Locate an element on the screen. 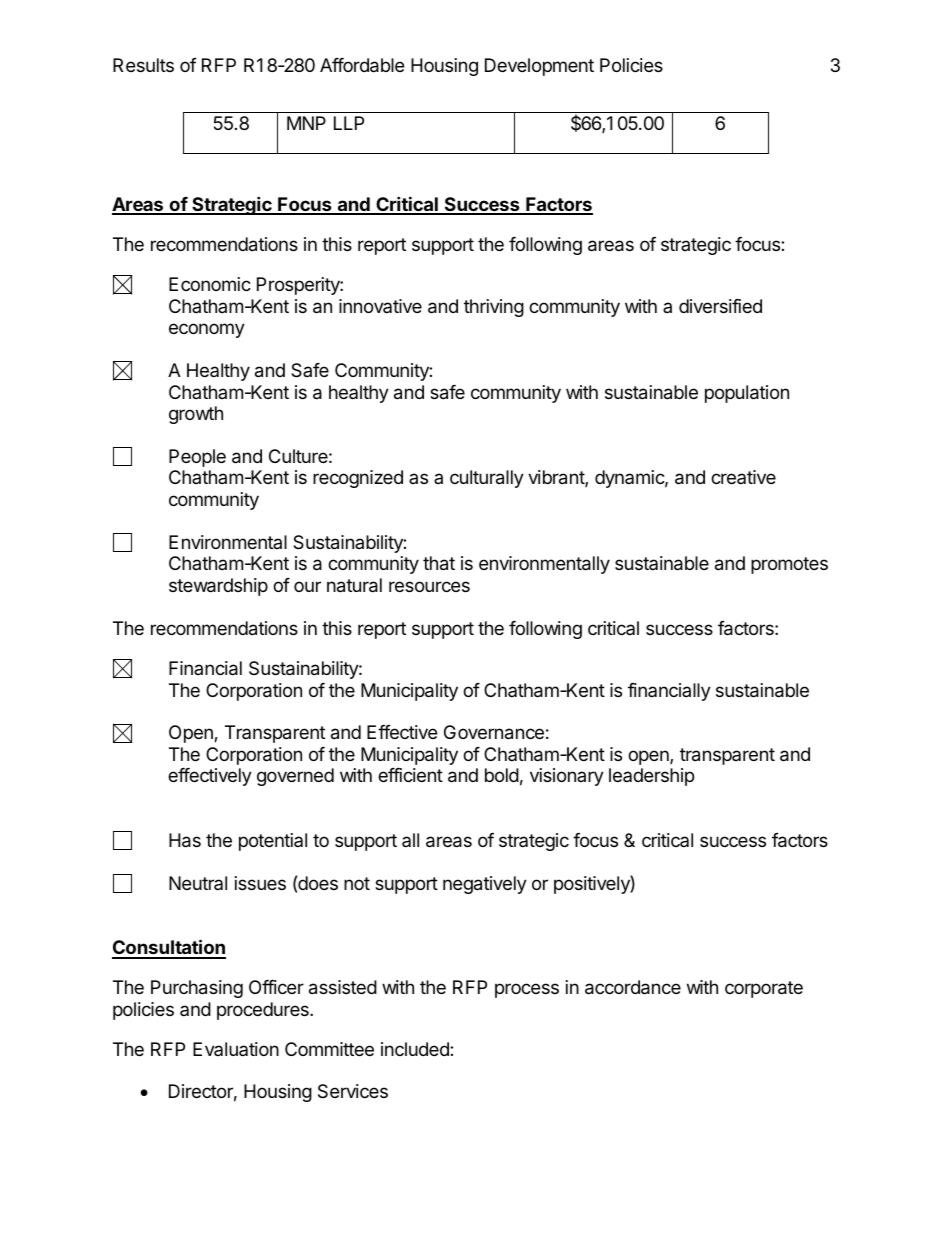 The width and height of the screenshot is (952, 1233). included is located at coordinates (416, 1049).
